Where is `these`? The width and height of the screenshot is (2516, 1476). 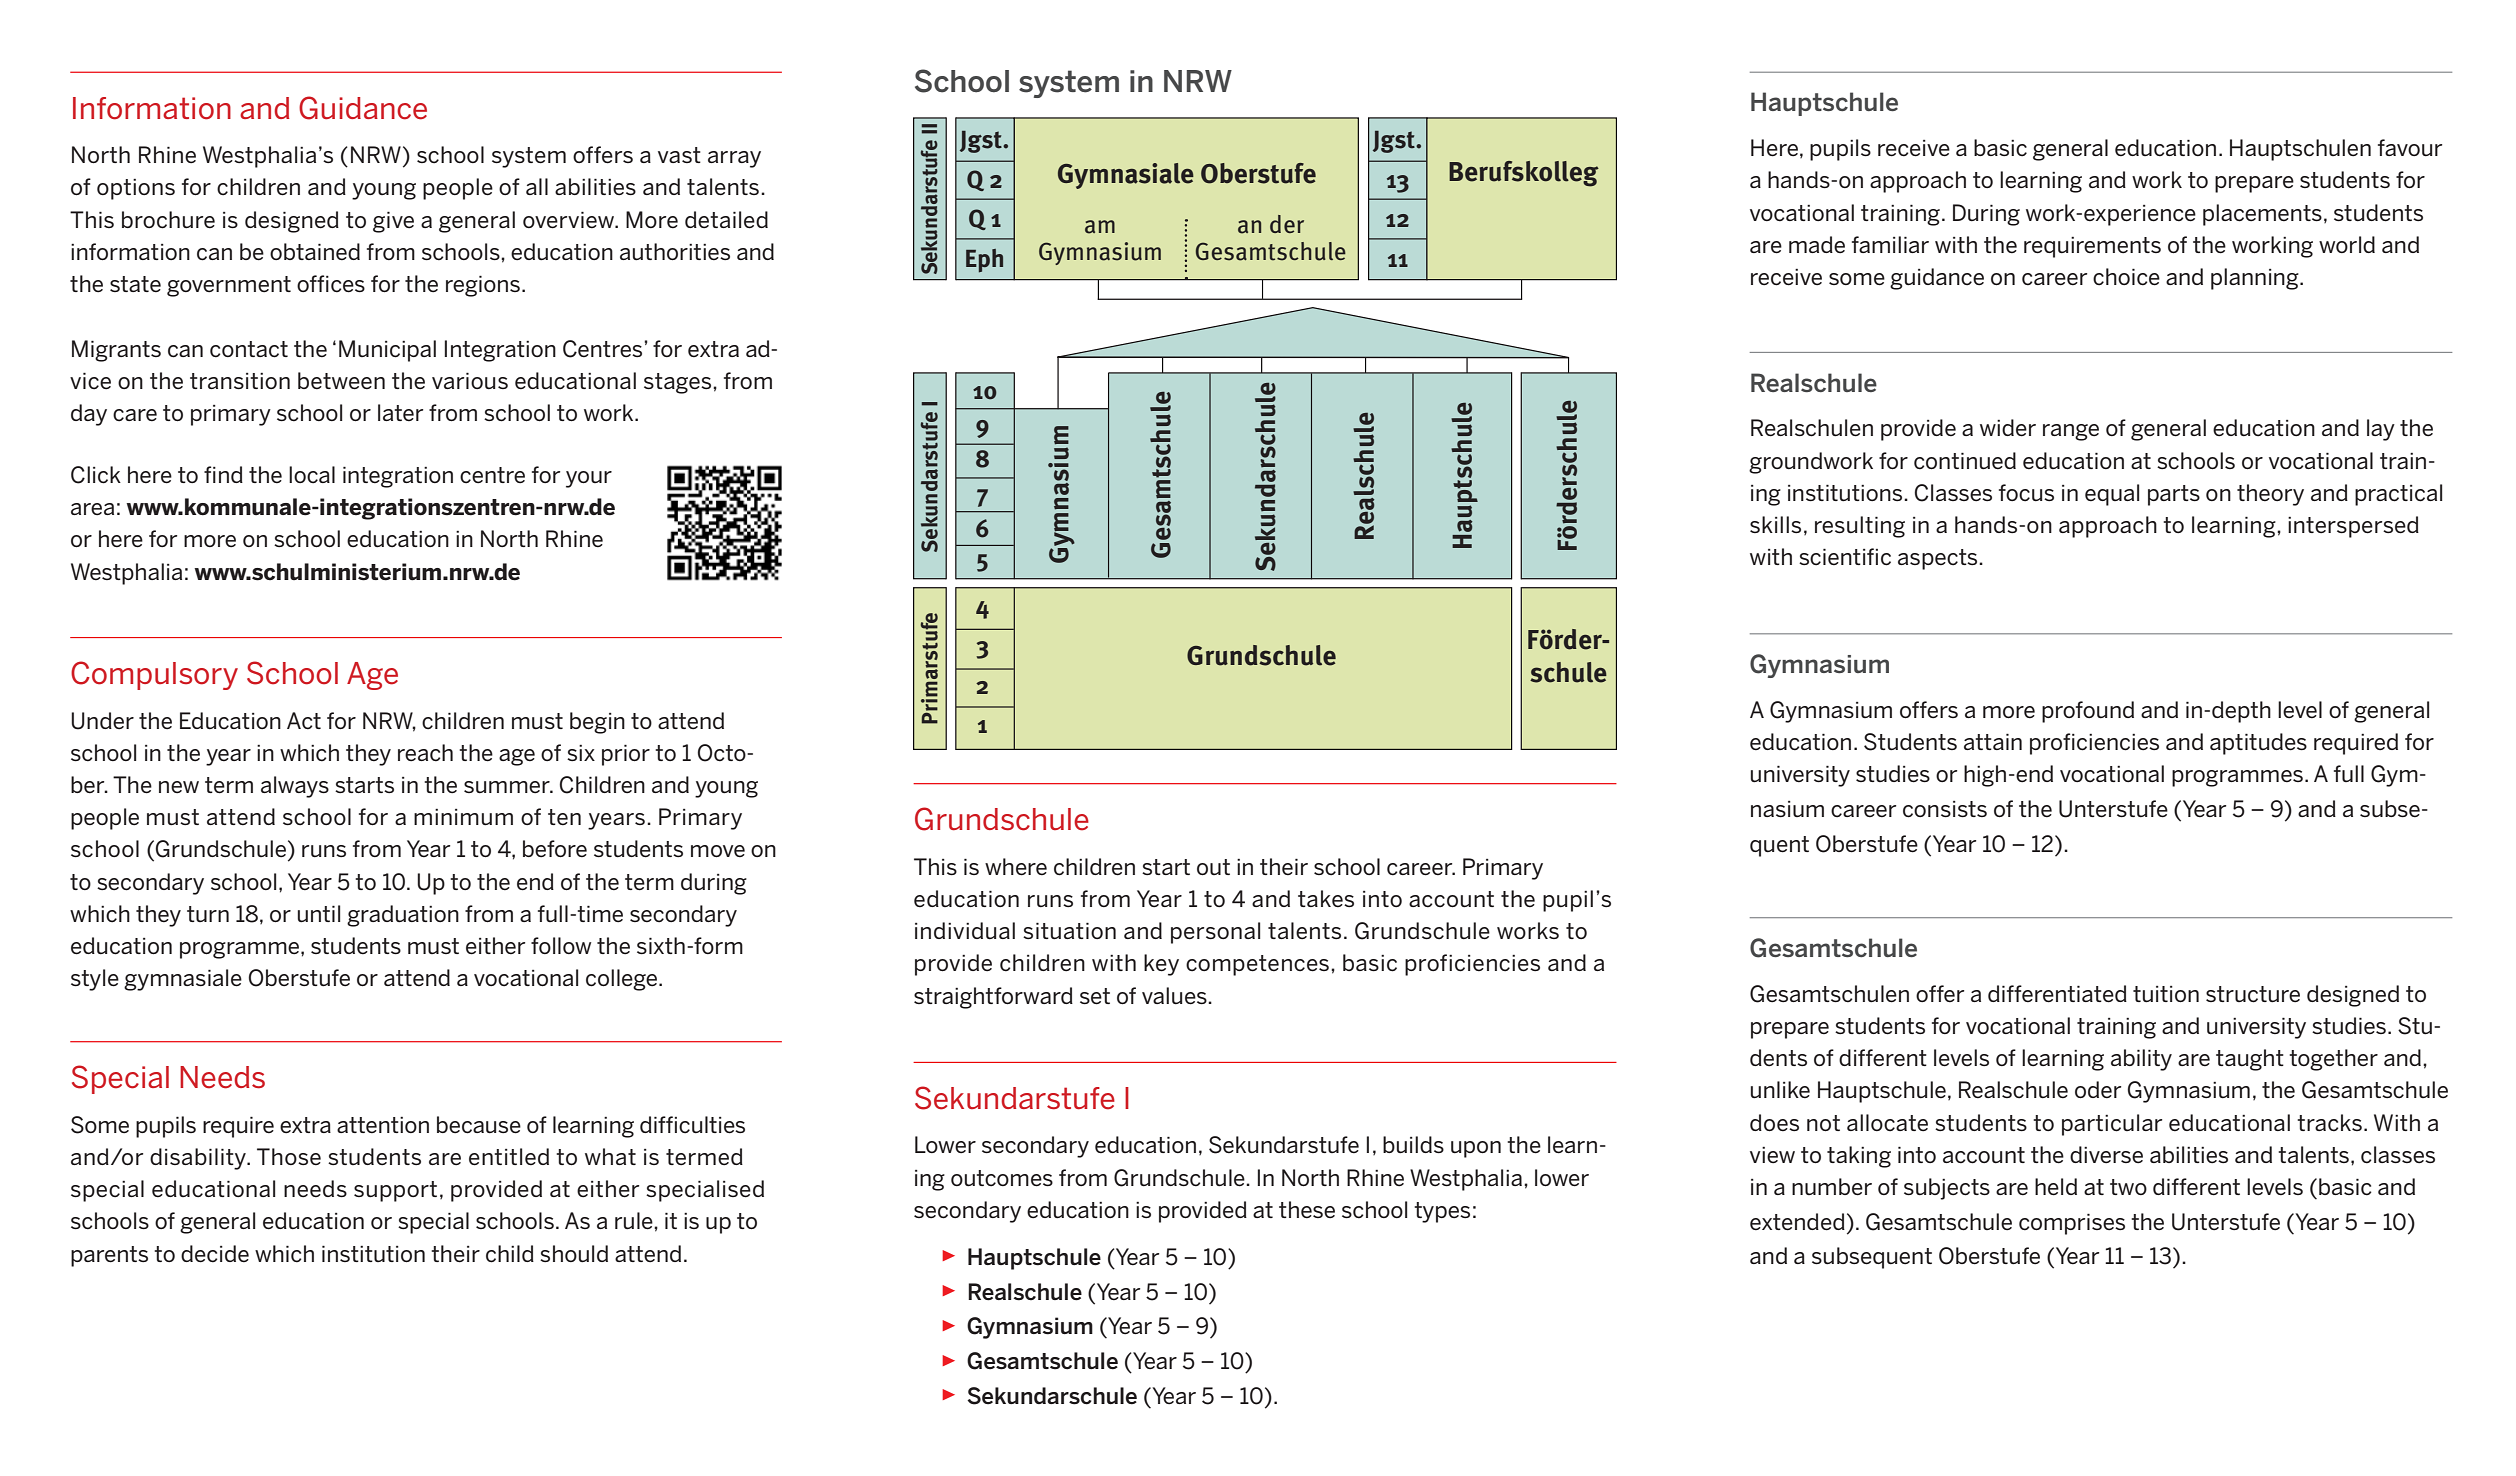 these is located at coordinates (1307, 1210).
